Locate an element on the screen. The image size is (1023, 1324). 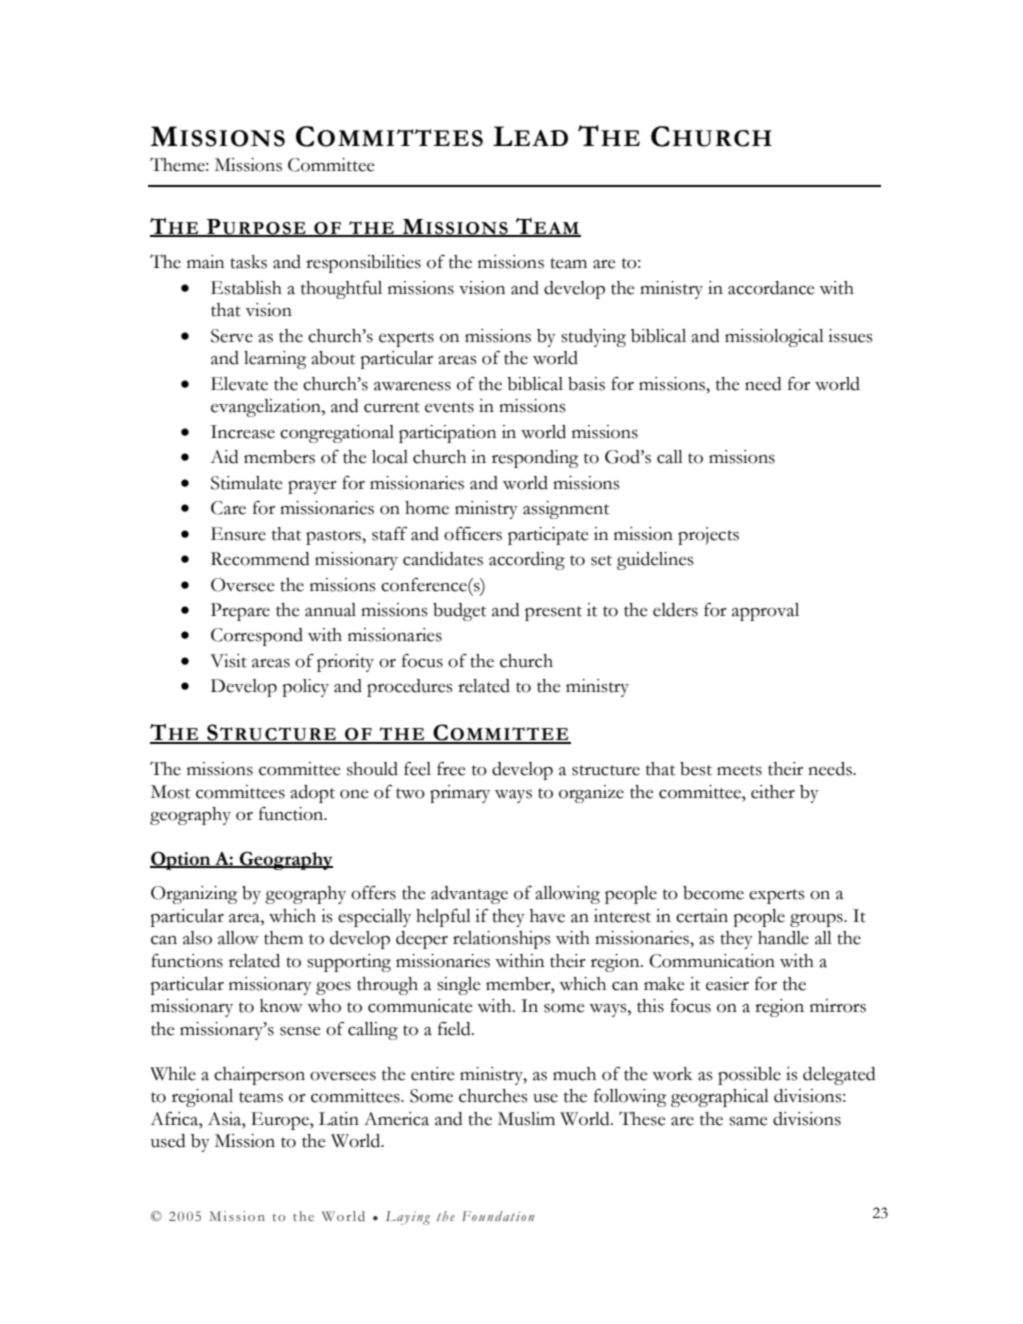
Recommend is located at coordinates (260, 559).
